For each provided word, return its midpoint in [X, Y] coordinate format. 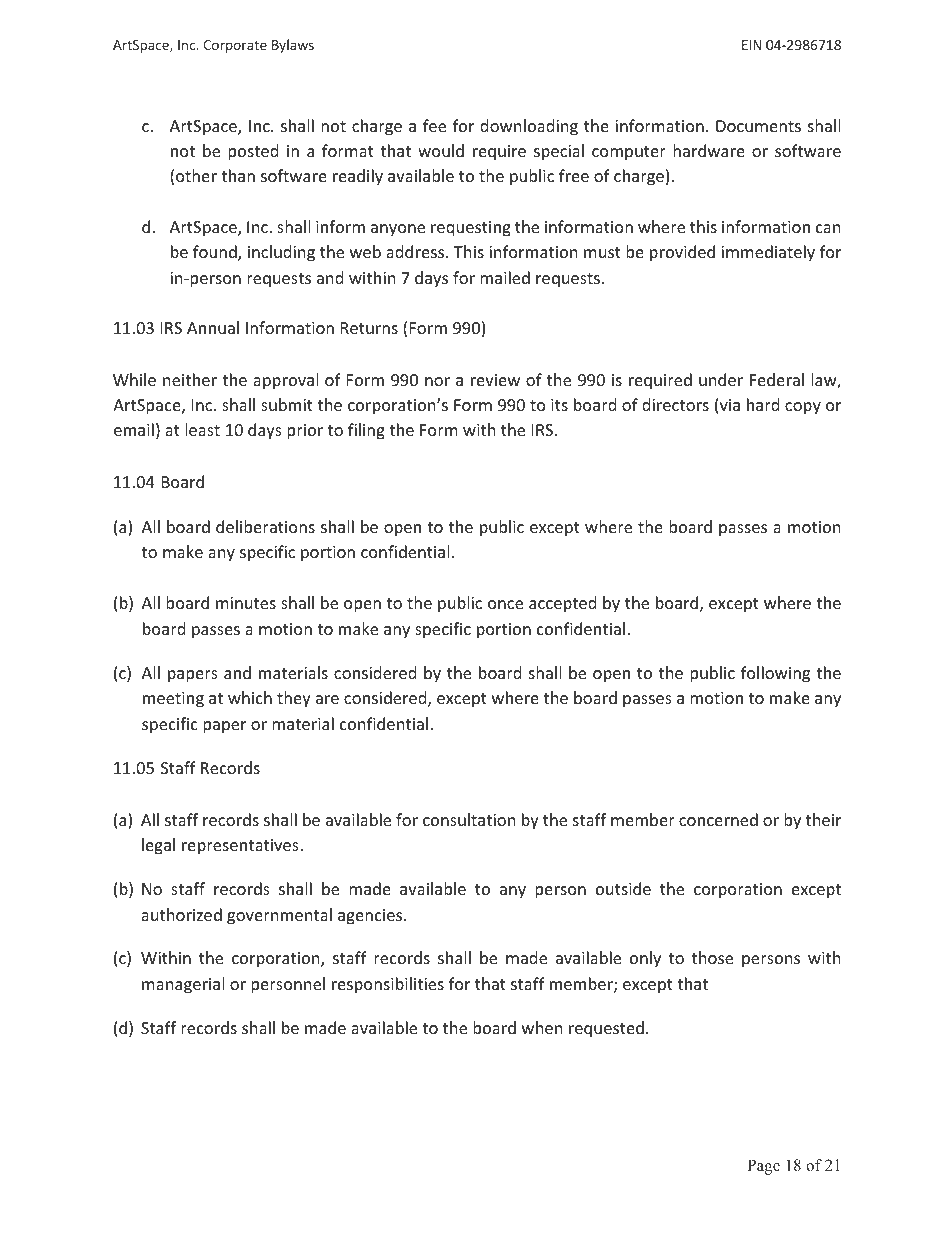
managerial [183, 985]
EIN [751, 45]
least [202, 429]
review [495, 380]
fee [434, 125]
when [542, 1027]
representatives [241, 847]
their [823, 819]
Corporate [235, 46]
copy [803, 408]
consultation [469, 819]
